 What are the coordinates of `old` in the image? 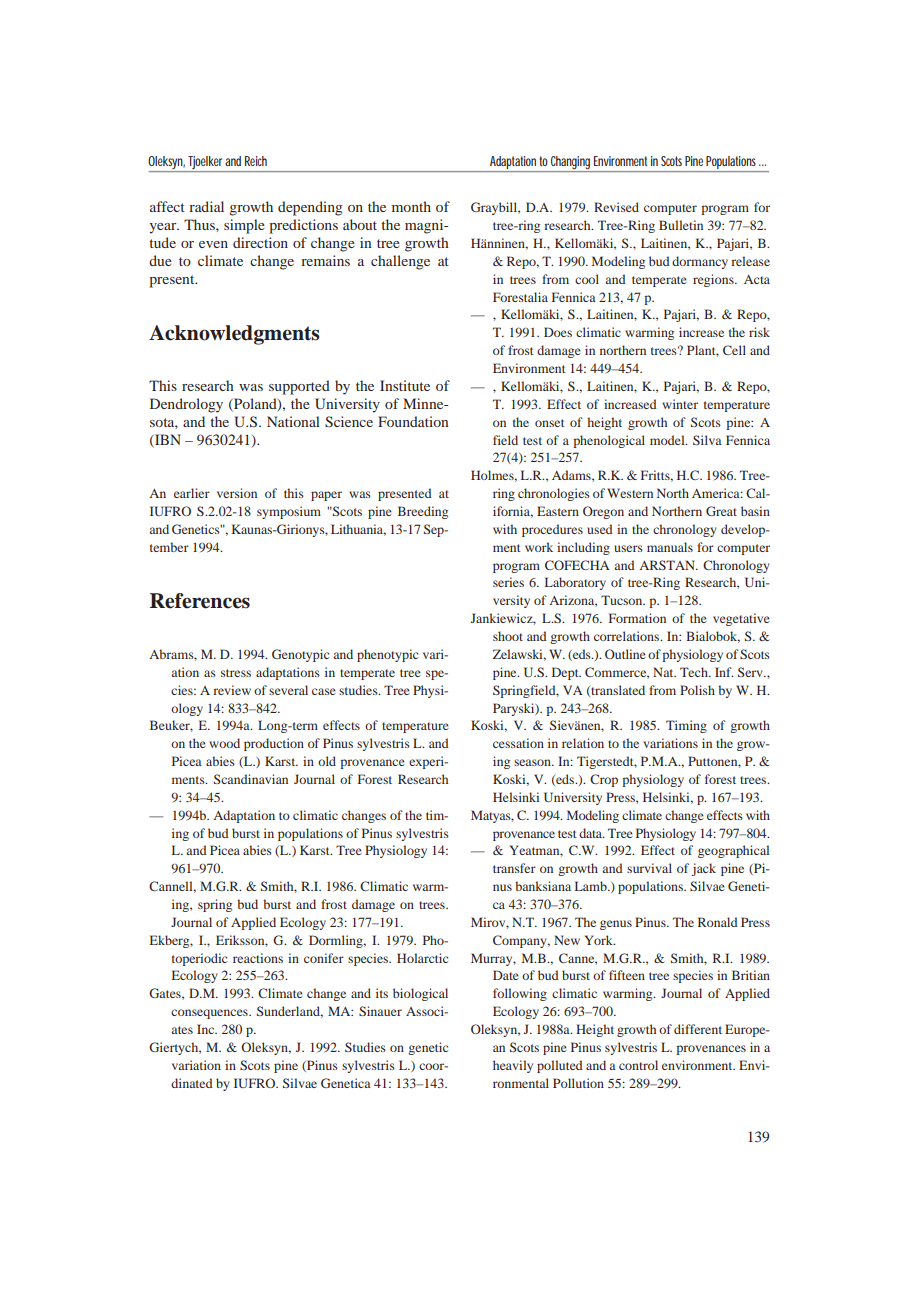 It's located at (327, 761).
